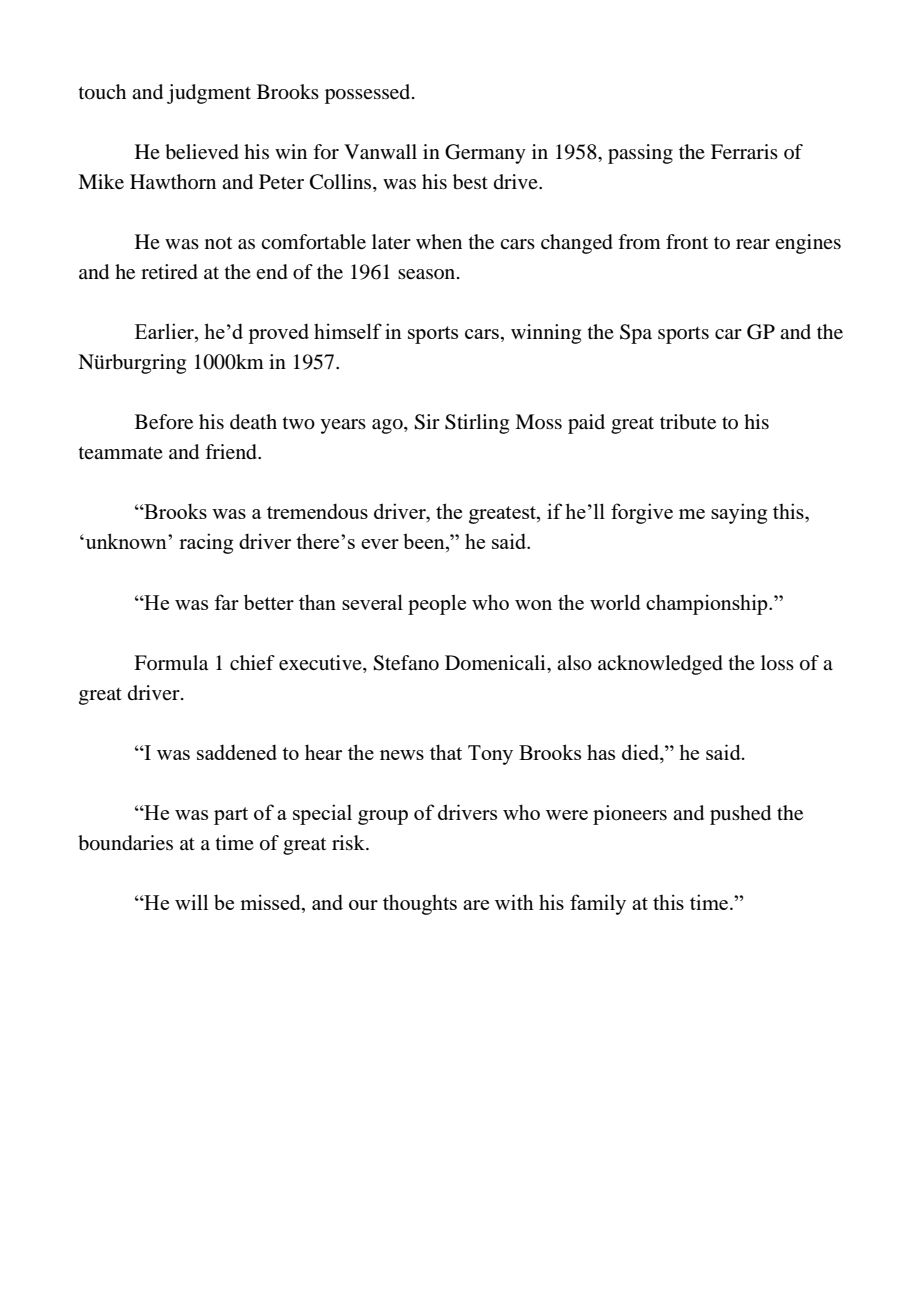 Image resolution: width=924 pixels, height=1309 pixels. I want to click on will, so click(191, 902).
